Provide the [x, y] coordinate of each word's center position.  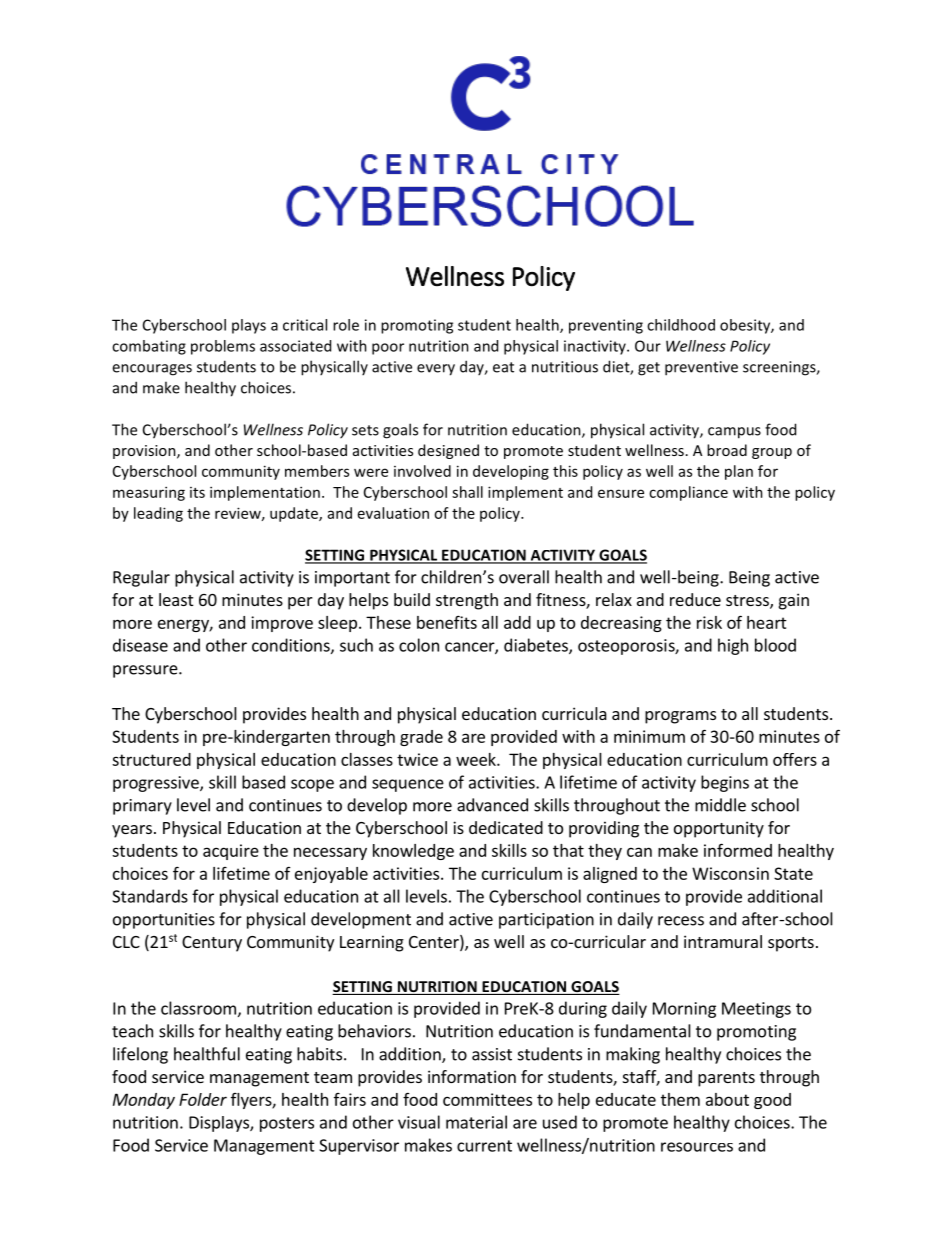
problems [223, 347]
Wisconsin [730, 873]
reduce [695, 599]
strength [467, 601]
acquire [231, 852]
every [436, 370]
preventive [701, 368]
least [176, 599]
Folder [203, 1099]
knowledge [413, 852]
